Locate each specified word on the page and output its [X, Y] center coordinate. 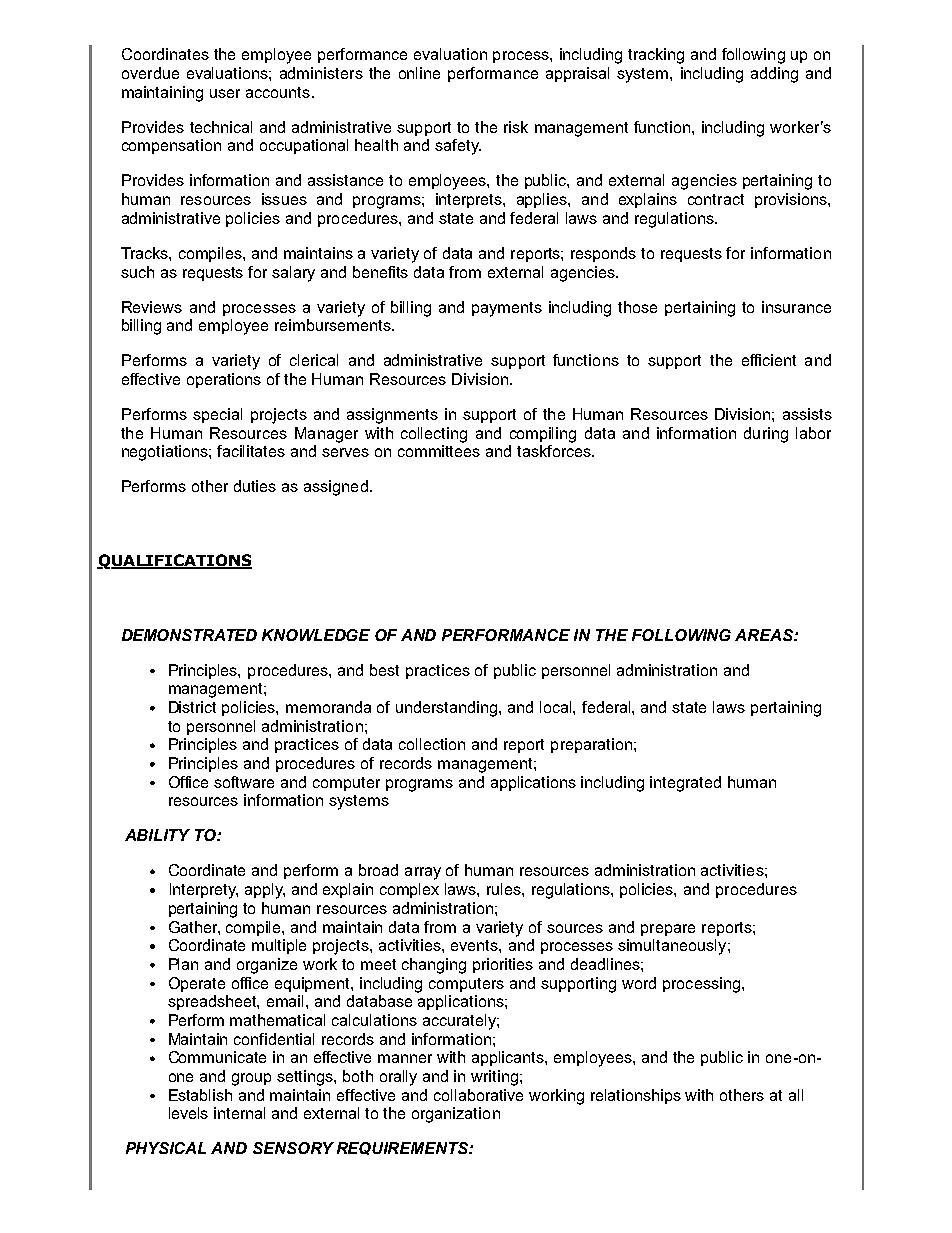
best [384, 670]
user [225, 93]
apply [265, 891]
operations [224, 380]
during [766, 435]
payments [507, 309]
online [419, 73]
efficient [769, 360]
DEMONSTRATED [189, 635]
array [423, 873]
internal [239, 1113]
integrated [685, 784]
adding [774, 75]
